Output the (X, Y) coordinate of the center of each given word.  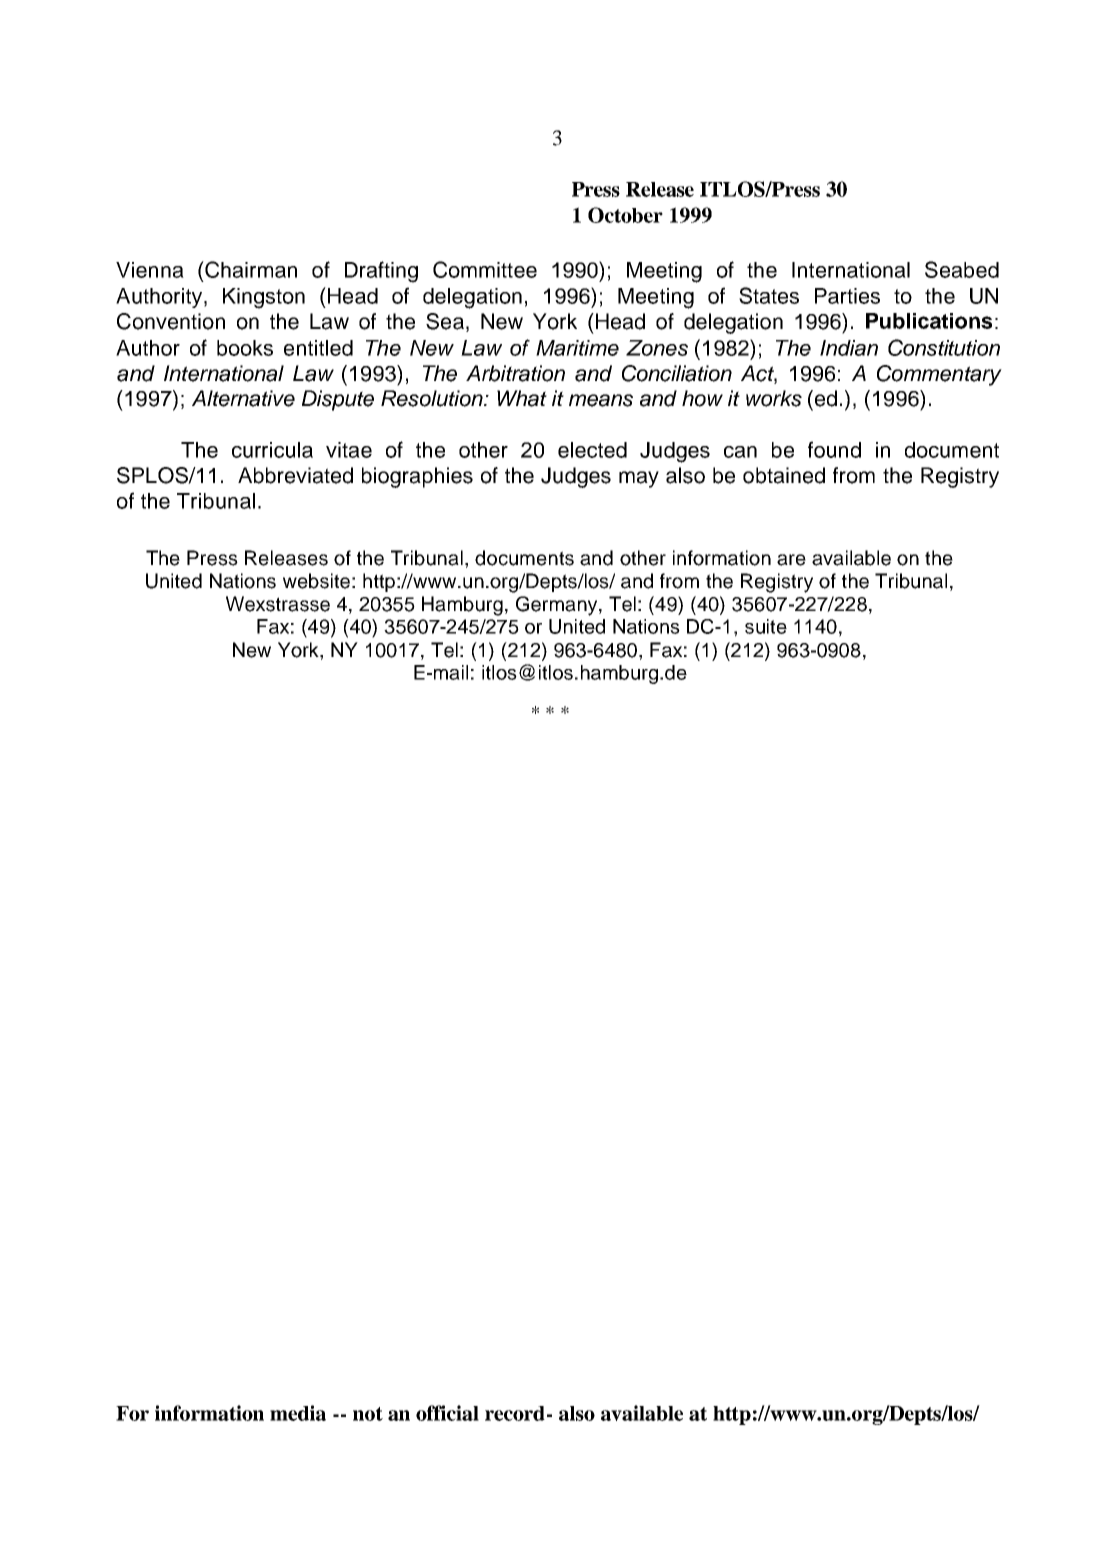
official (447, 1413)
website (316, 581)
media (298, 1413)
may (639, 479)
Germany (558, 606)
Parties (847, 296)
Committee (485, 269)
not (368, 1414)
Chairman (250, 269)
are (791, 560)
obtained (784, 475)
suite (766, 626)
